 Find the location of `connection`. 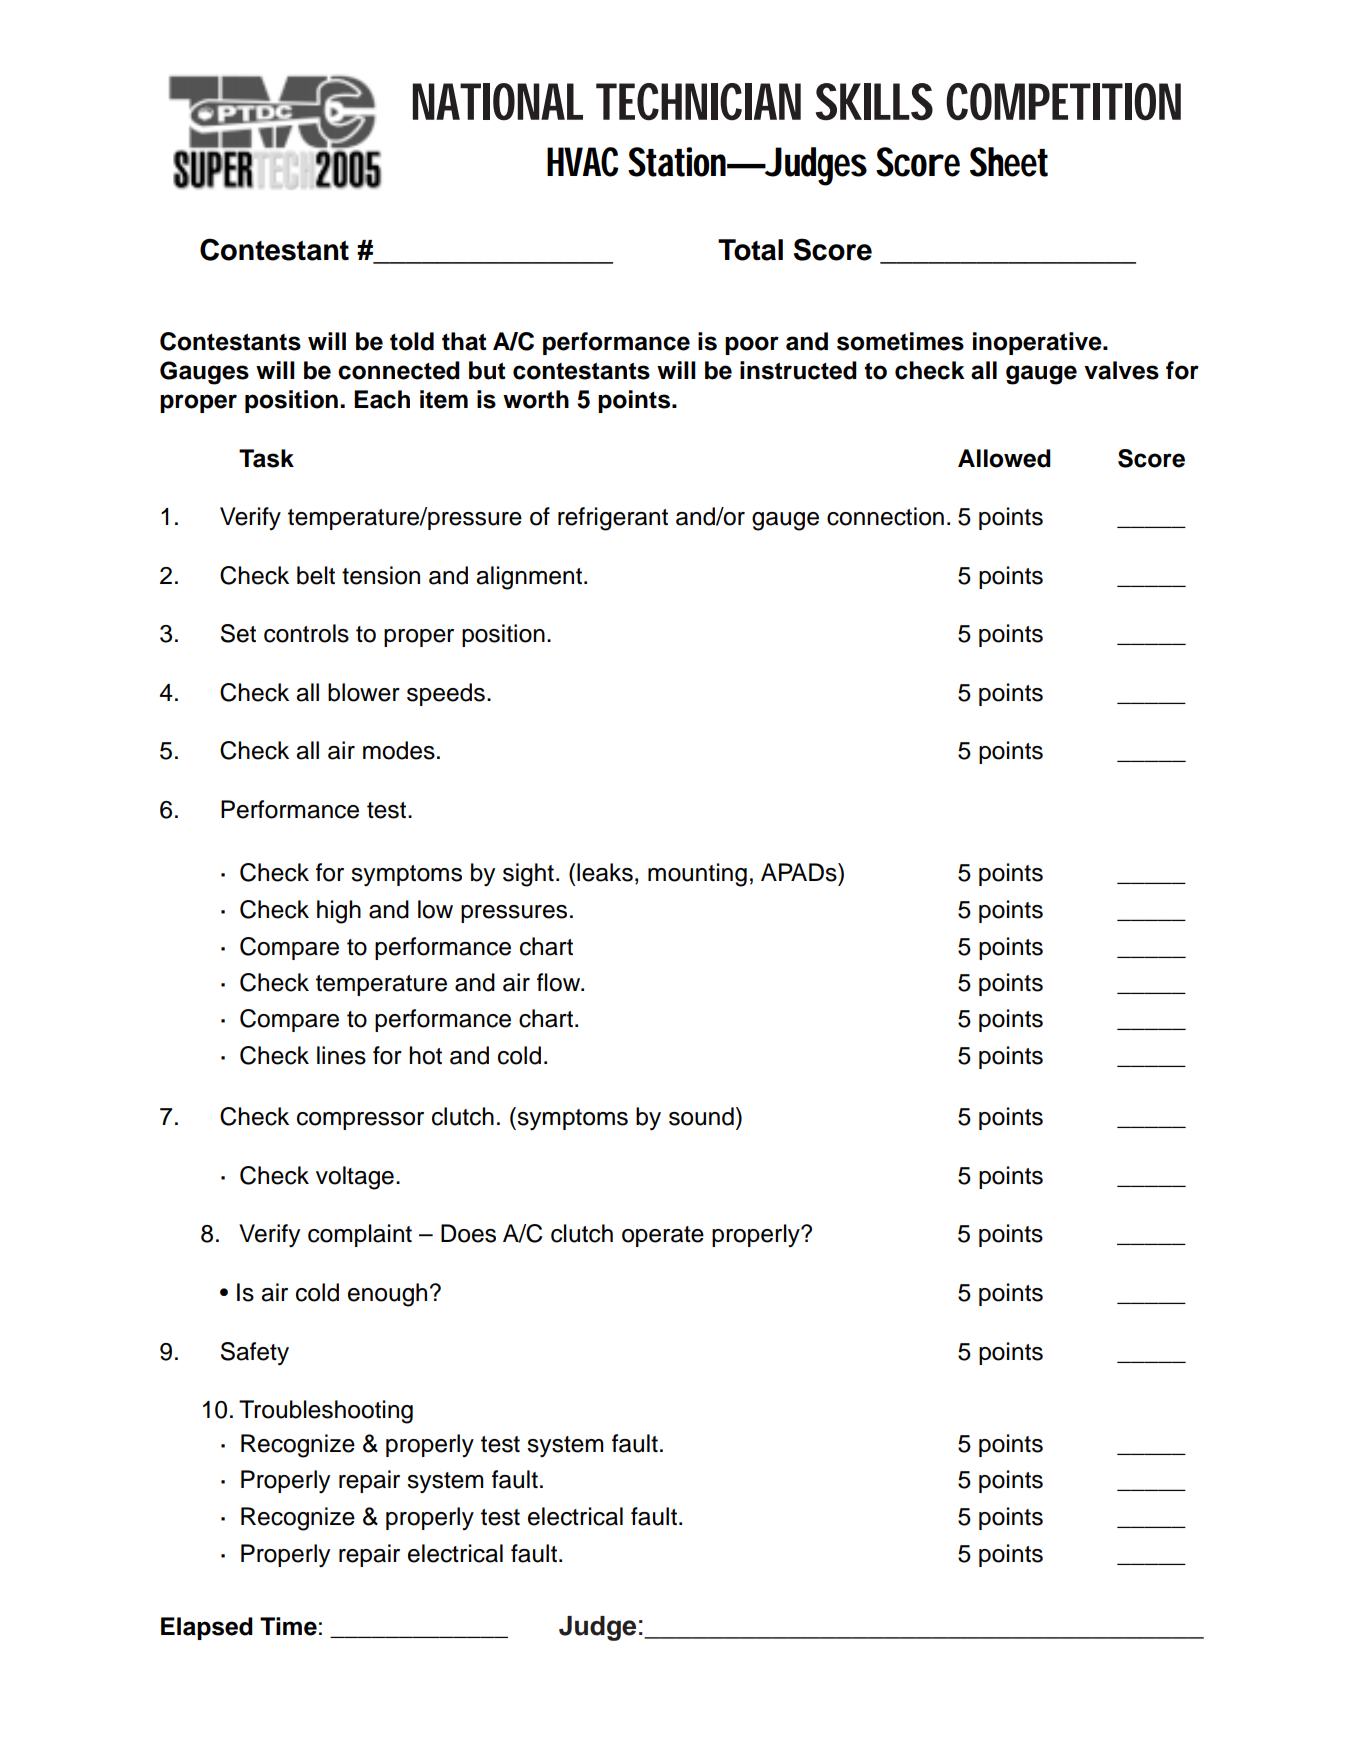

connection is located at coordinates (885, 516).
